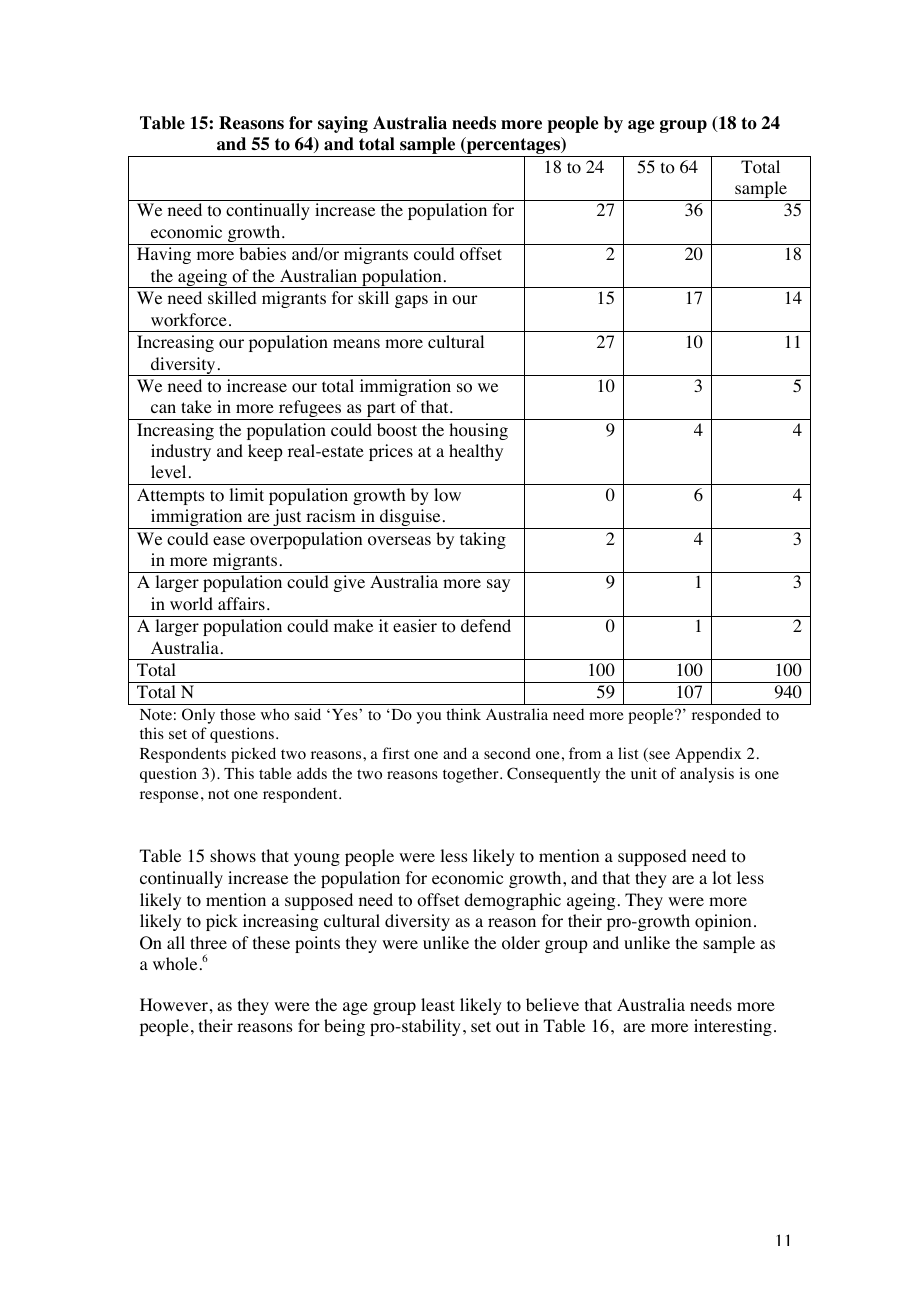 The image size is (924, 1308). Describe the element at coordinates (411, 301) in the screenshot. I see `gaps` at that location.
